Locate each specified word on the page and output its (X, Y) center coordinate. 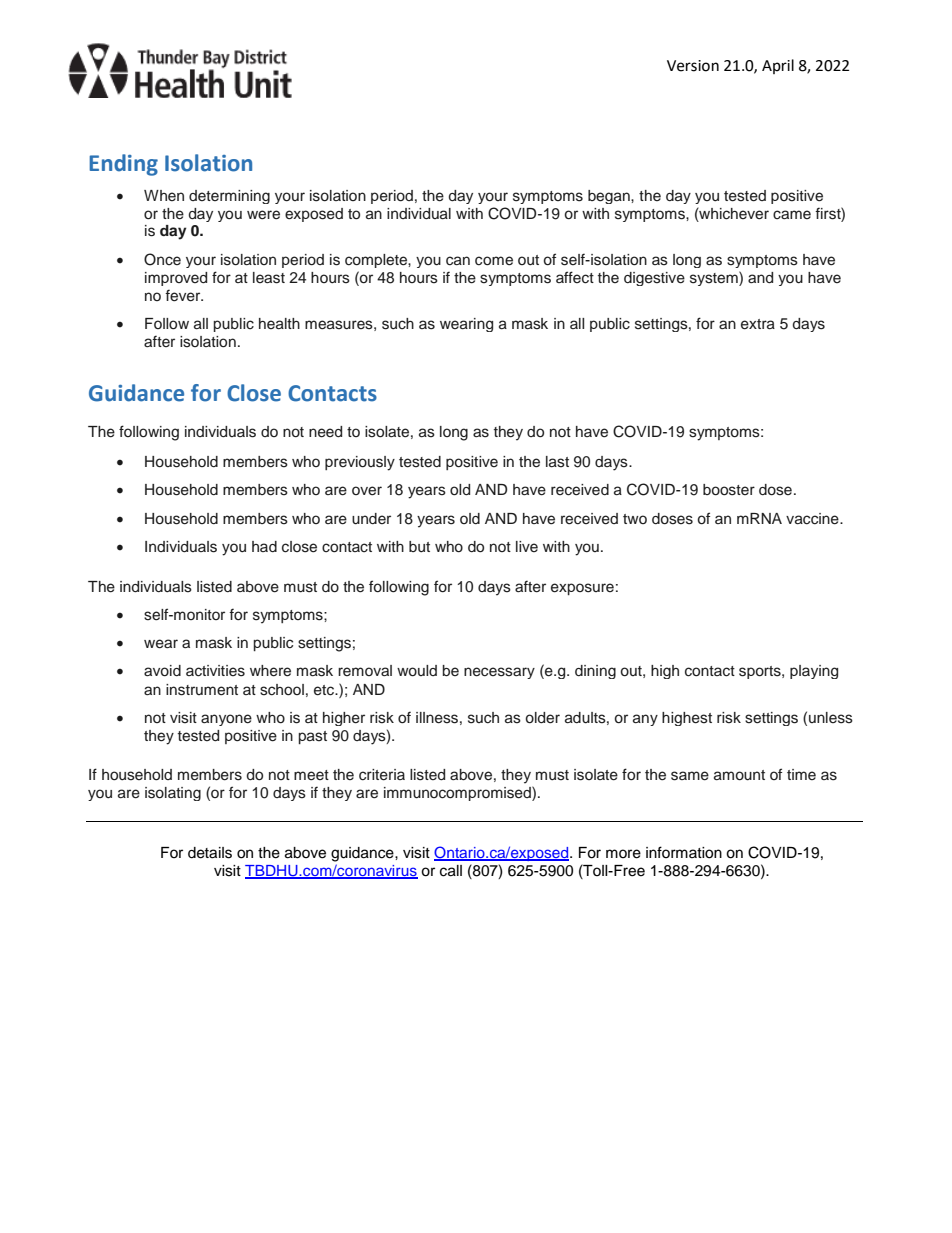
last (557, 462)
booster (729, 490)
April (778, 66)
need (325, 432)
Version (693, 66)
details (210, 853)
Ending (123, 165)
